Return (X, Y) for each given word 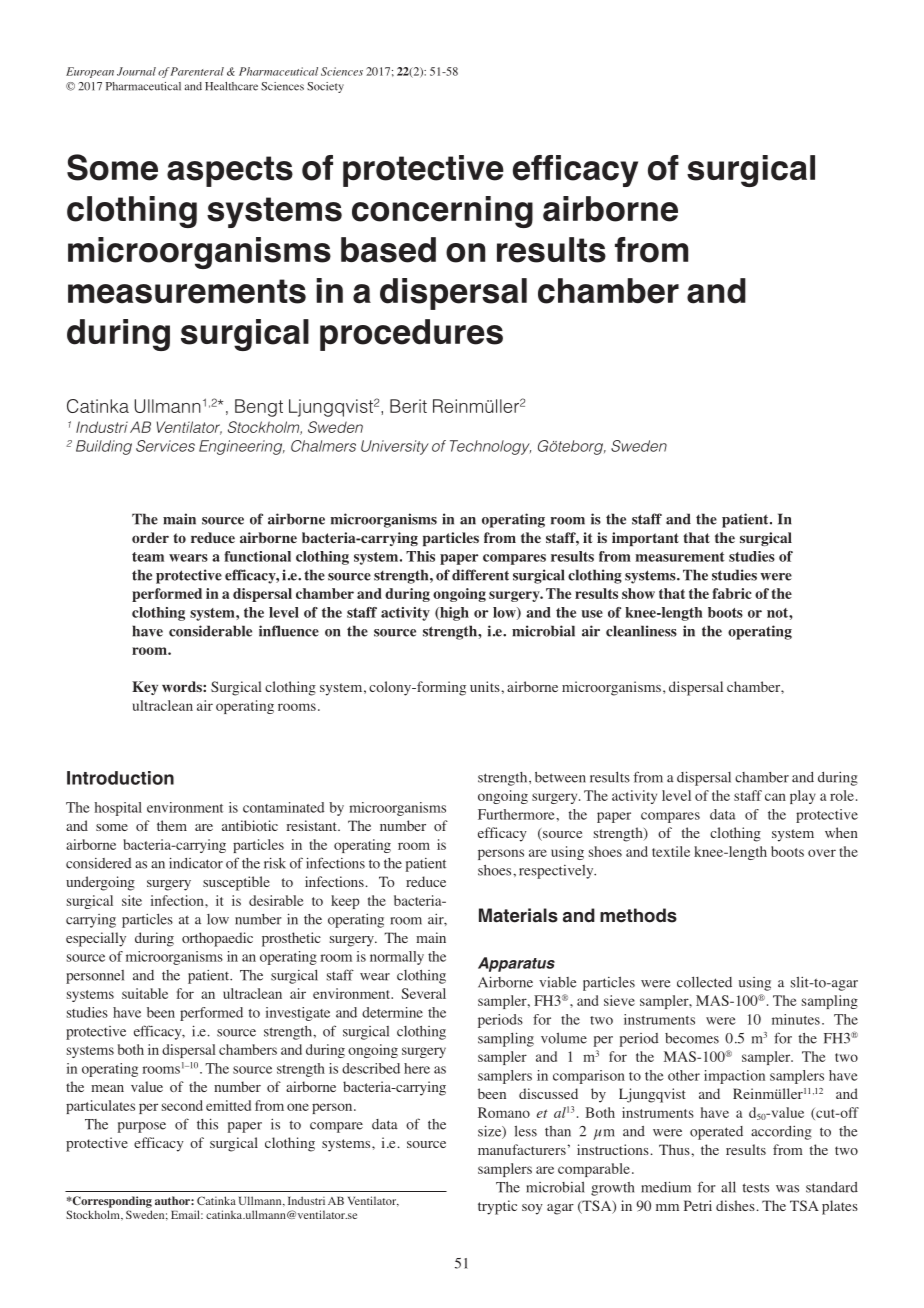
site (132, 900)
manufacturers (522, 1149)
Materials (518, 915)
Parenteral (196, 71)
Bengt (259, 408)
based (388, 250)
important (645, 539)
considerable (210, 631)
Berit (408, 406)
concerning (442, 212)
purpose (142, 1127)
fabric (732, 593)
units (486, 686)
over (822, 853)
